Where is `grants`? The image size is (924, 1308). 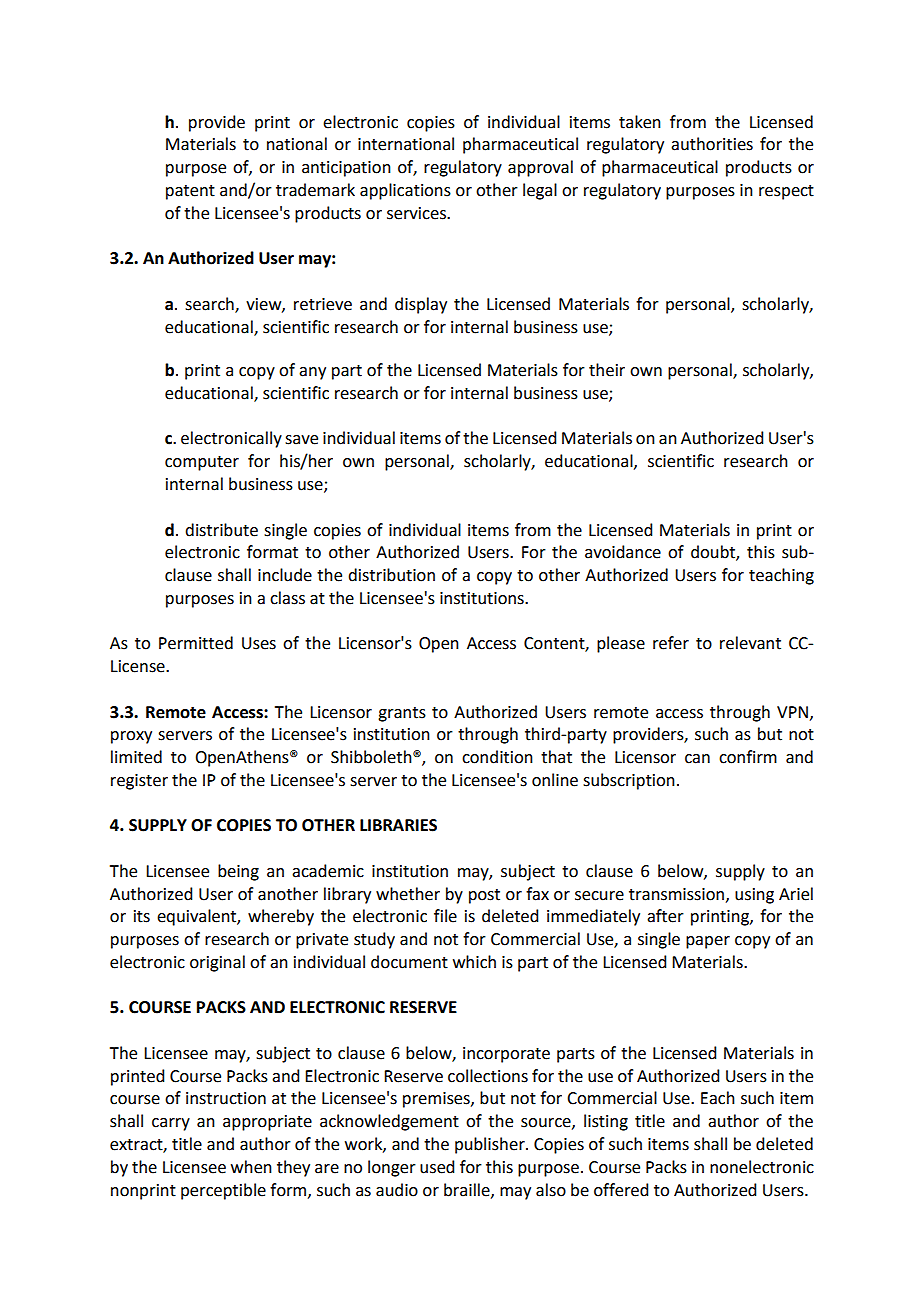
grants is located at coordinates (402, 714).
